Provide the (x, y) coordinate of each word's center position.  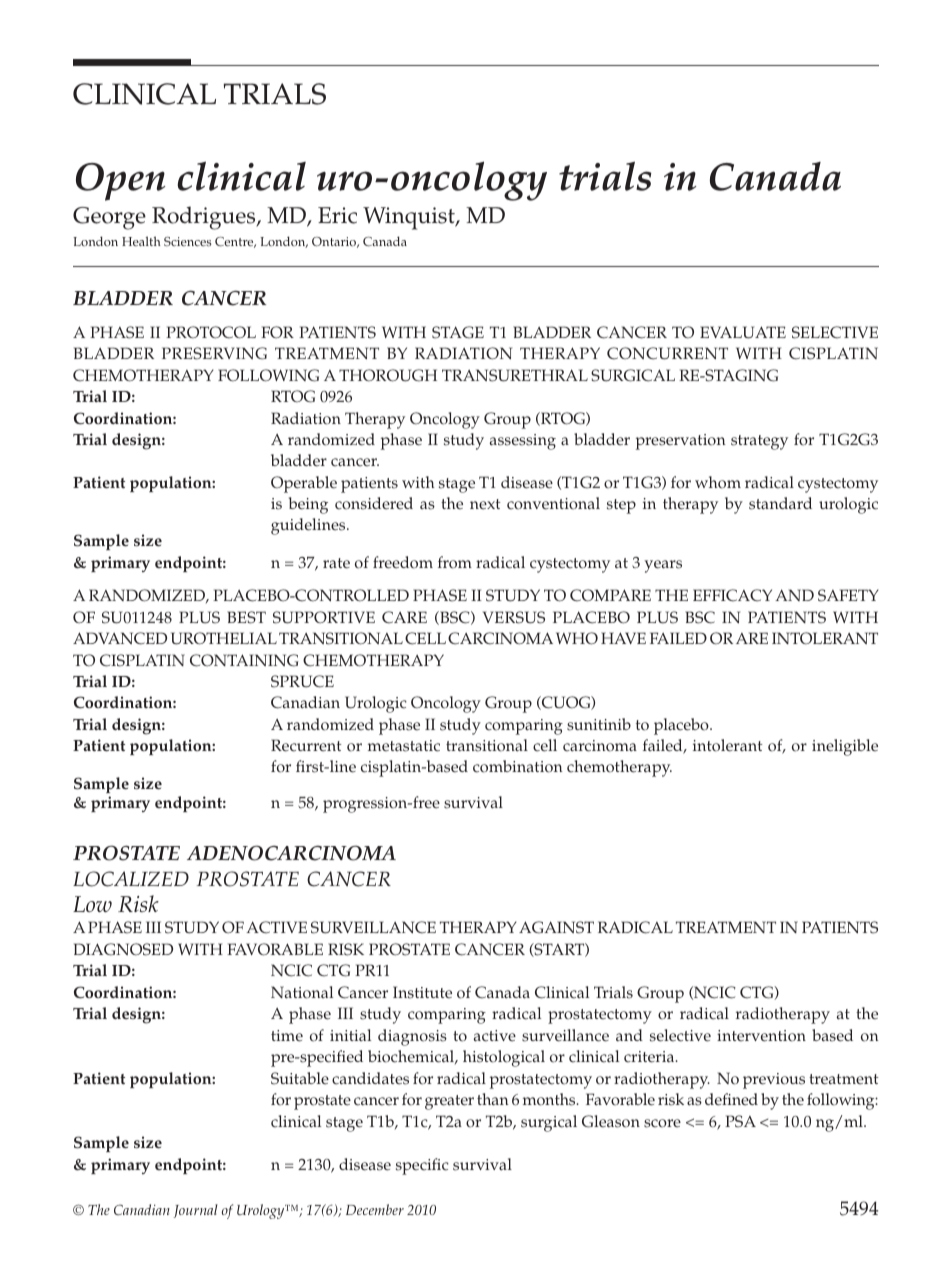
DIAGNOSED (123, 949)
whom (718, 482)
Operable (304, 484)
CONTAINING (244, 660)
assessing (523, 442)
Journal (196, 1211)
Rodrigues (205, 218)
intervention (761, 1036)
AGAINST (556, 927)
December (375, 1209)
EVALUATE (743, 332)
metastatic (404, 746)
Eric (337, 215)
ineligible (845, 747)
